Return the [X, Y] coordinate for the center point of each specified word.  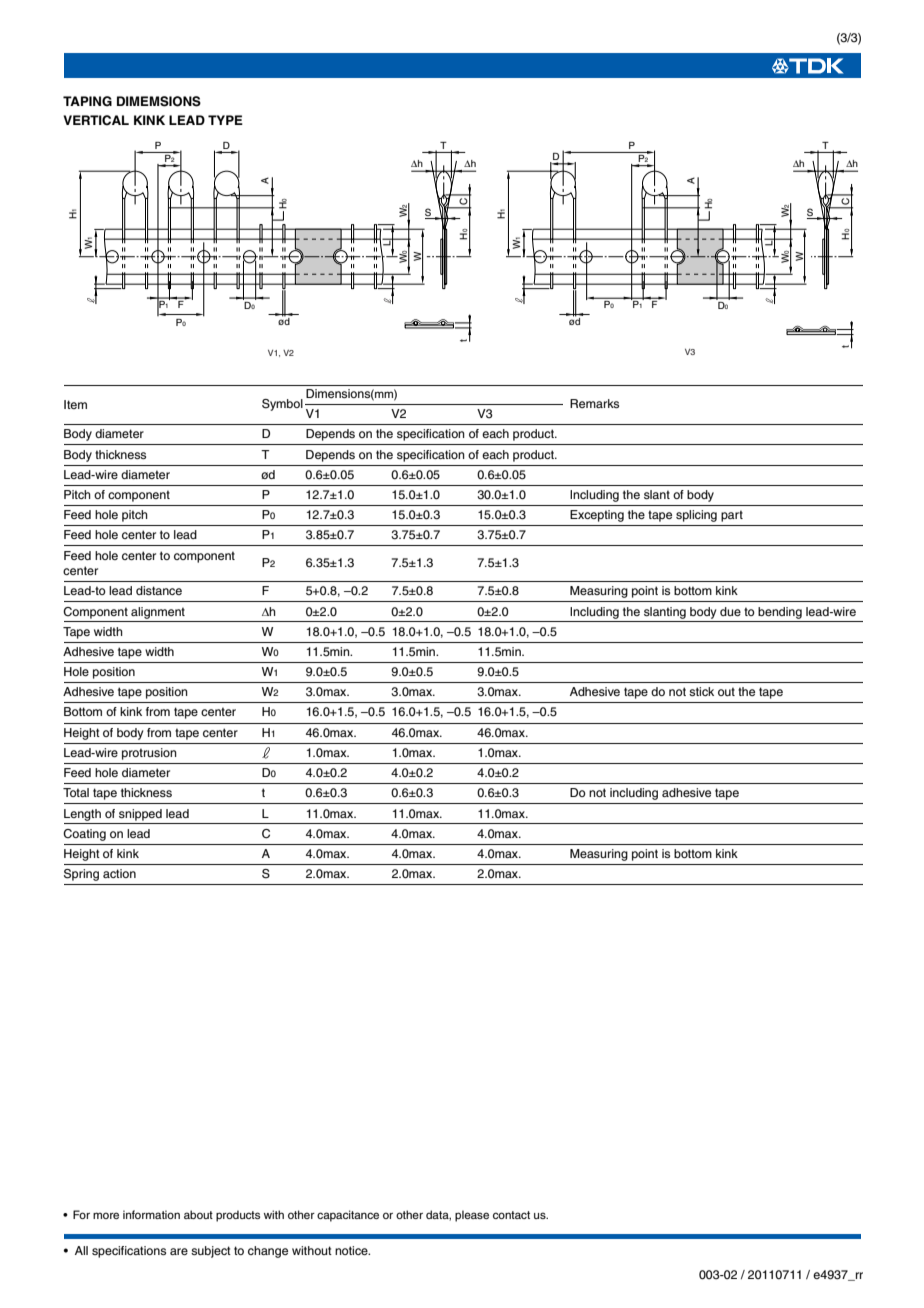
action [119, 873]
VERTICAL [96, 120]
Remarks [594, 403]
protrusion [149, 754]
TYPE [225, 120]
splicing [696, 516]
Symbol [282, 405]
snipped [140, 815]
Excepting [597, 516]
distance [159, 590]
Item [75, 404]
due [730, 611]
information [151, 1214]
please [472, 1216]
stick [701, 691]
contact [511, 1215]
